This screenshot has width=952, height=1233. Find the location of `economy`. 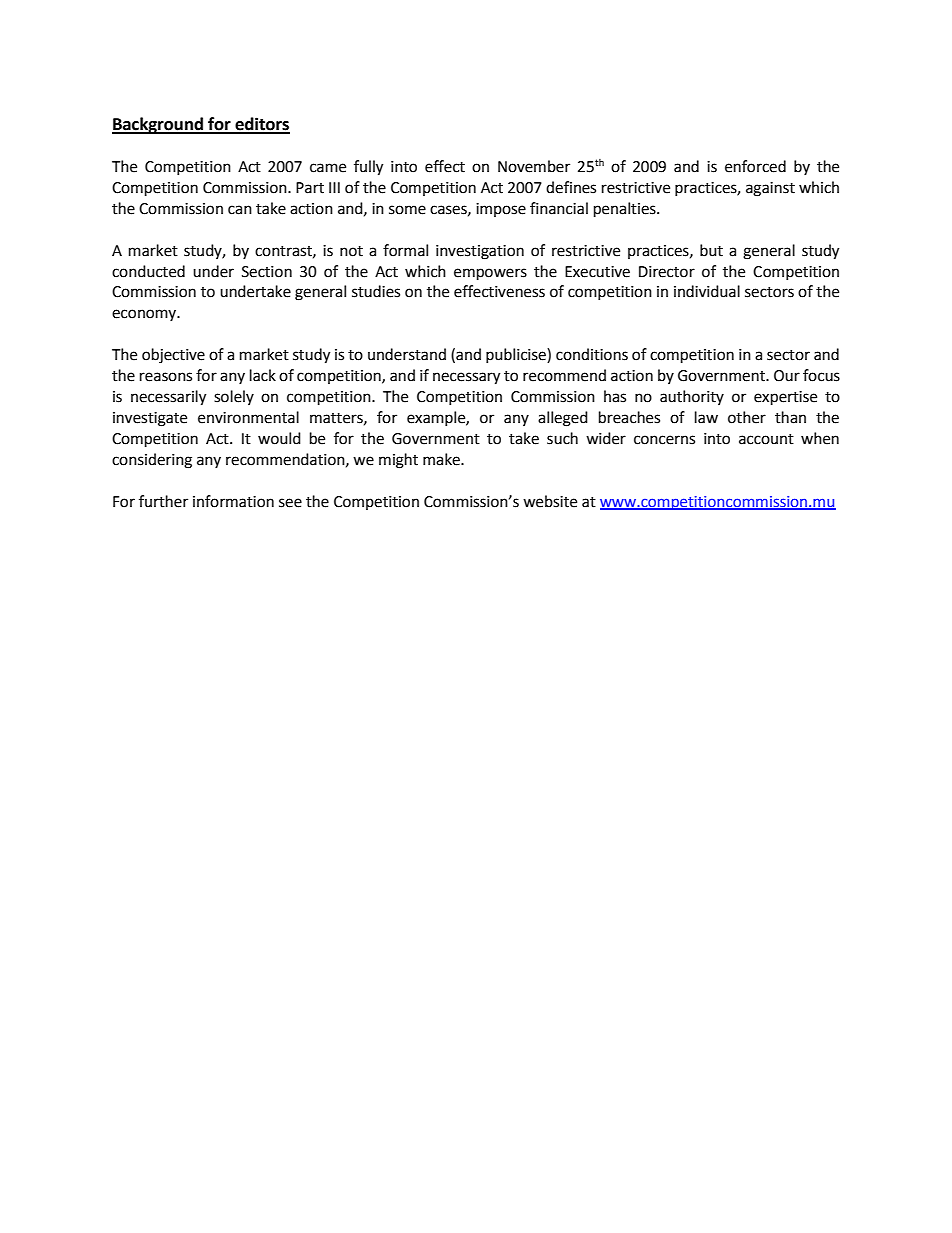

economy is located at coordinates (145, 315).
